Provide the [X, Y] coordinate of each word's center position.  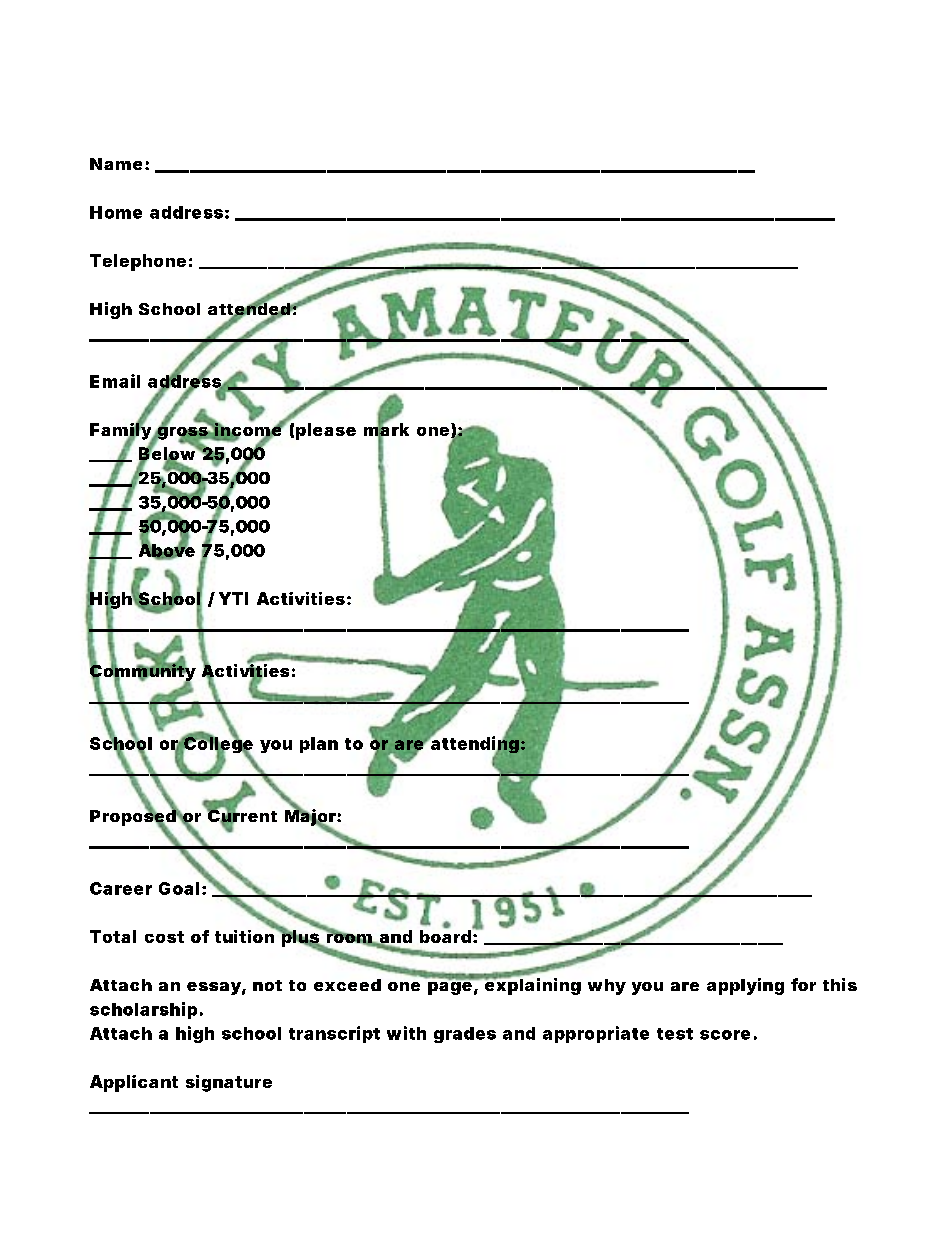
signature [229, 1083]
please [326, 431]
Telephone [138, 262]
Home [116, 212]
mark [386, 430]
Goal [179, 888]
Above [167, 550]
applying [745, 986]
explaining [532, 986]
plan [319, 745]
